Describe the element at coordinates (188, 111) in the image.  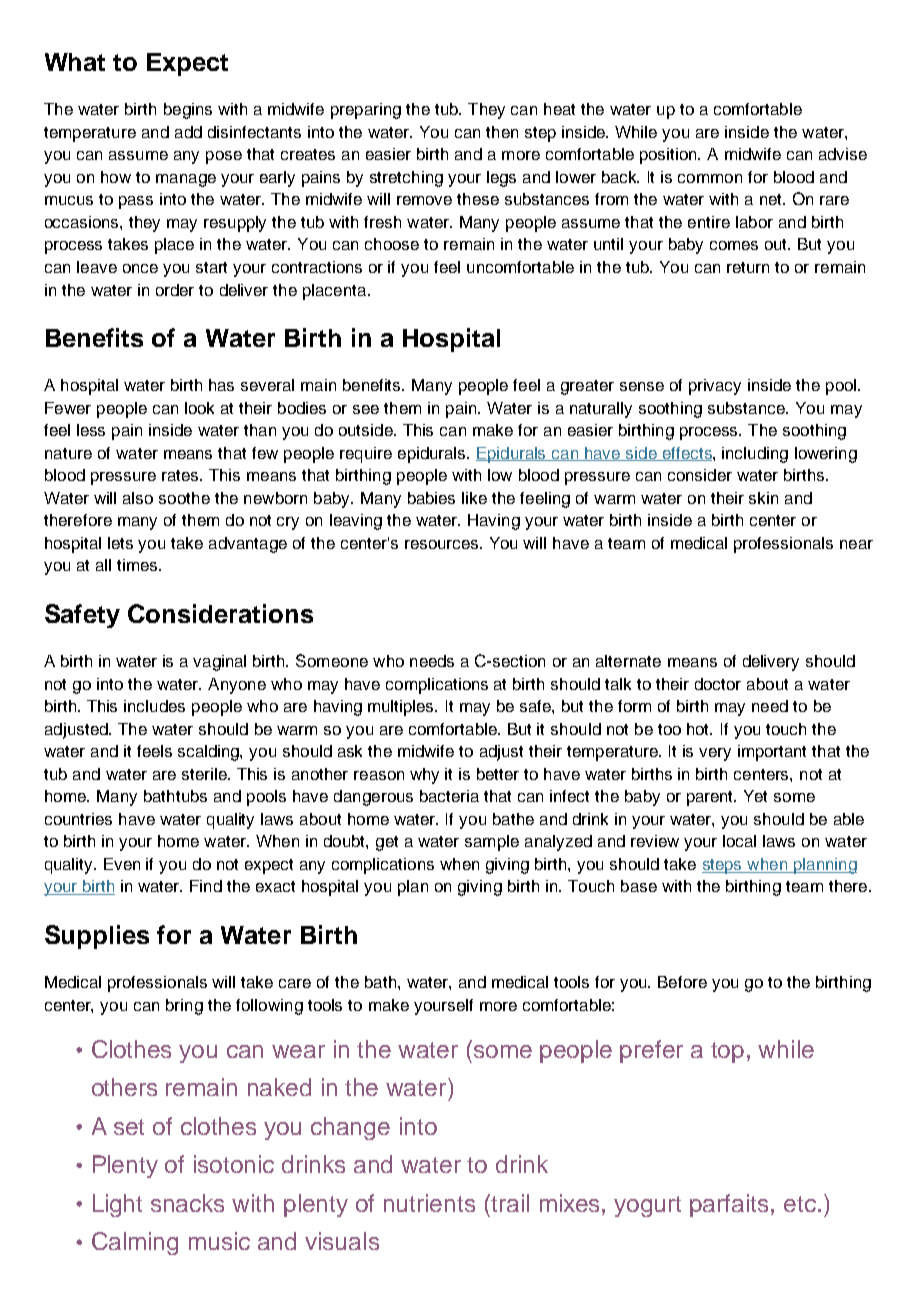
I see `begins` at that location.
